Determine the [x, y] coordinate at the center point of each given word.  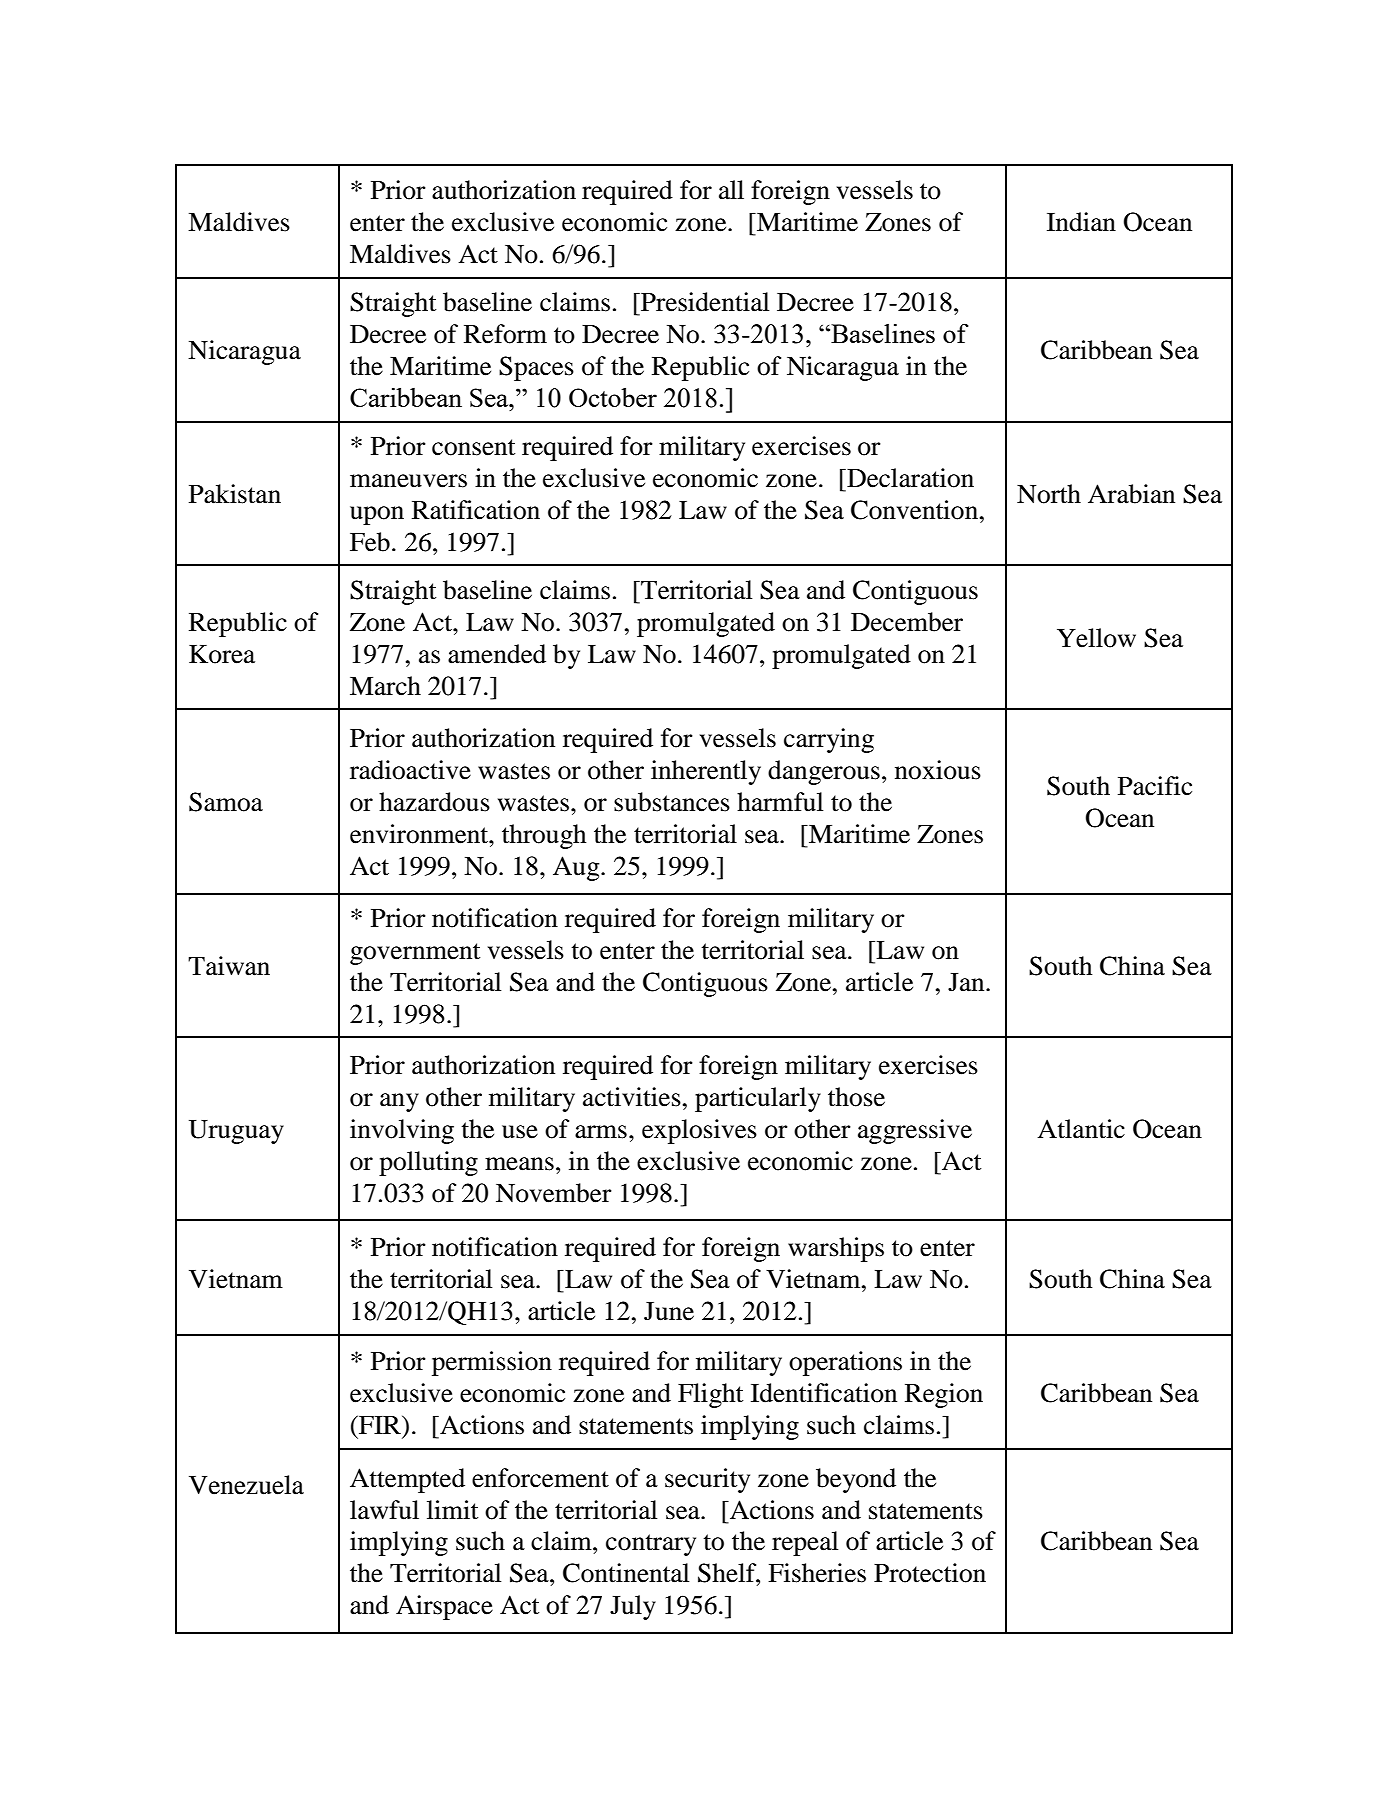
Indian [1081, 222]
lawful [384, 1510]
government [415, 954]
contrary [651, 1545]
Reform [505, 334]
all [731, 190]
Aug [577, 868]
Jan [967, 982]
